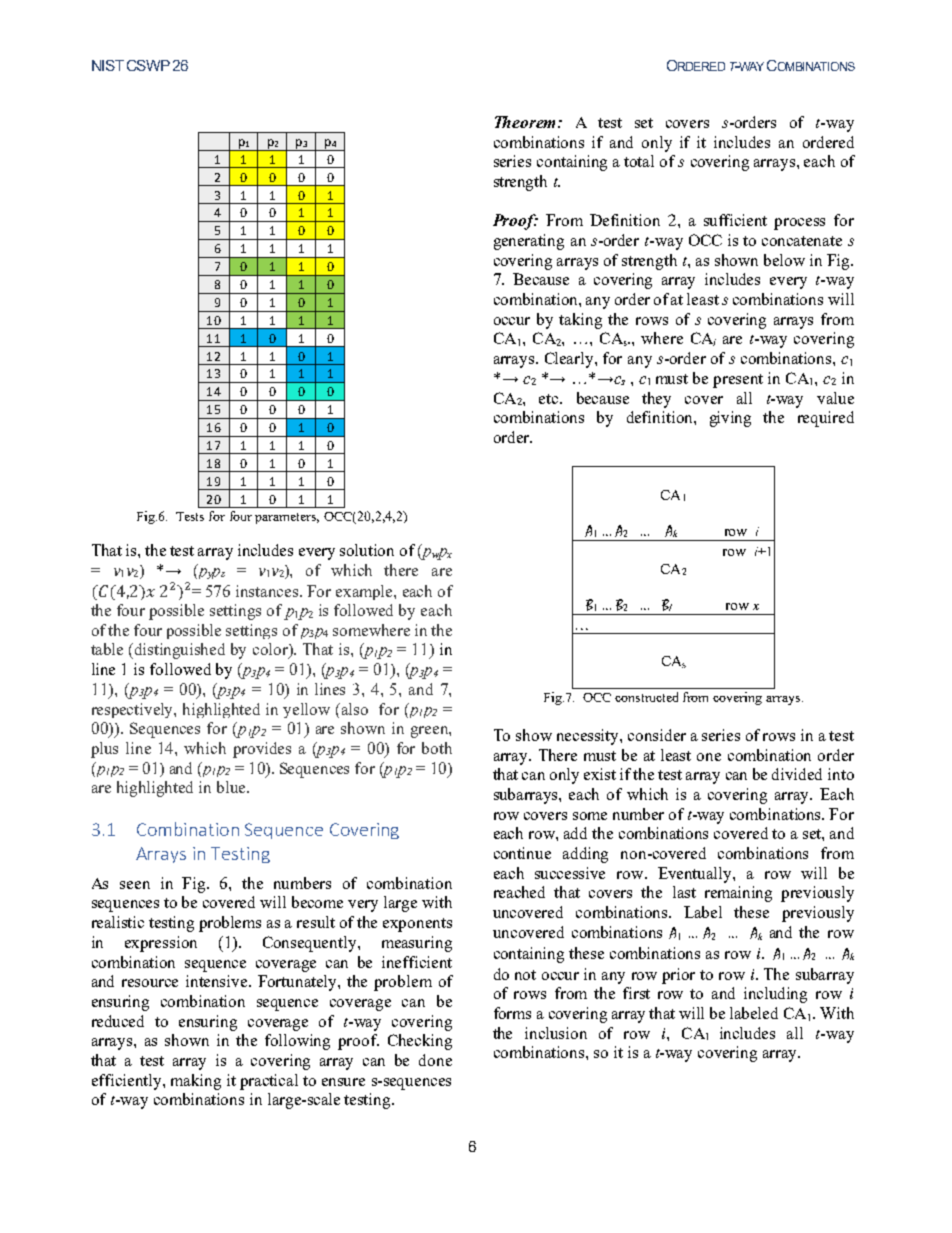 This page has height=1233, width=952. Describe the element at coordinates (196, 1082) in the page. I see `making` at that location.
